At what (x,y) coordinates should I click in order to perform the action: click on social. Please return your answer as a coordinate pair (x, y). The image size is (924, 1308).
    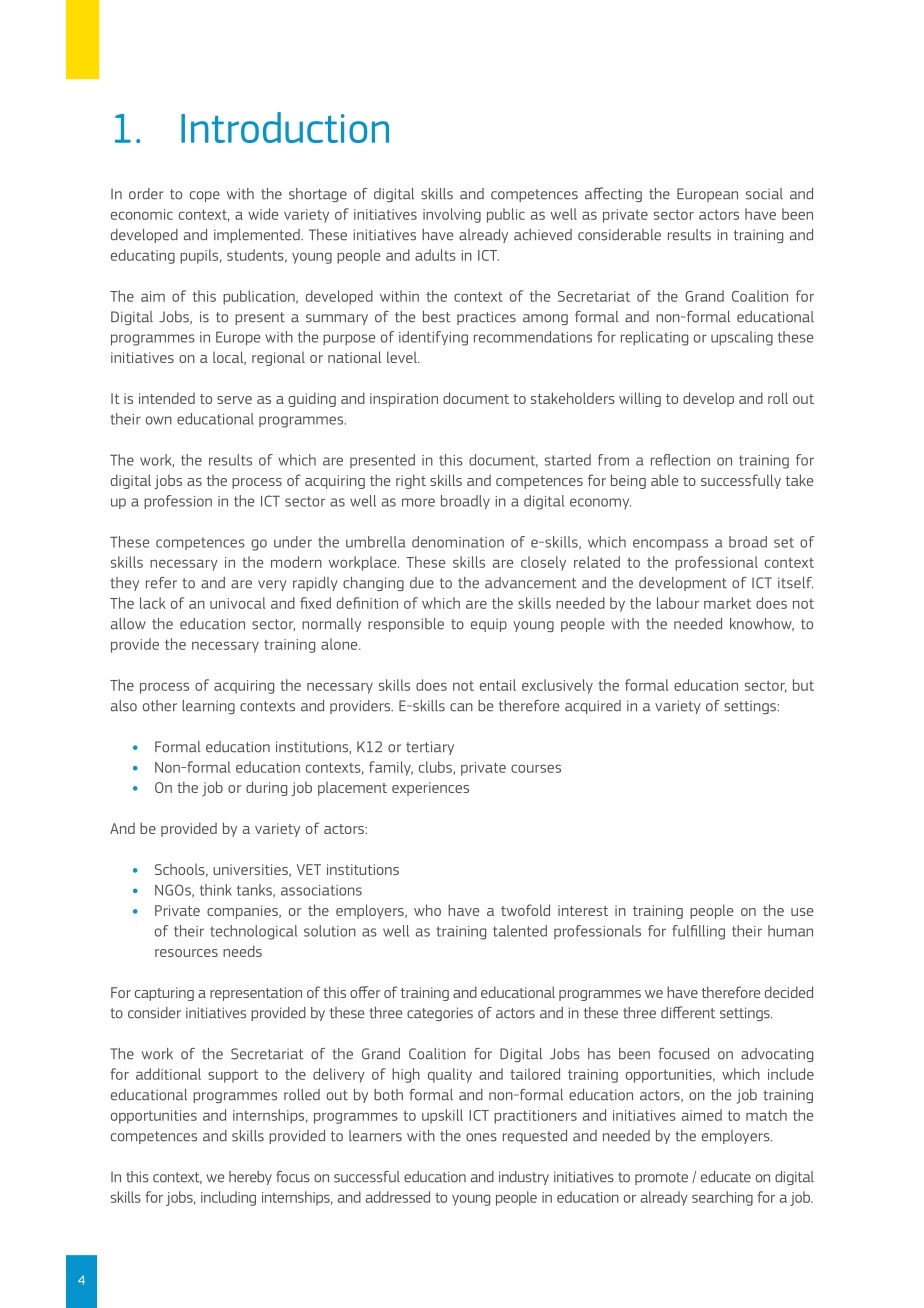
    Looking at the image, I should click on (764, 194).
